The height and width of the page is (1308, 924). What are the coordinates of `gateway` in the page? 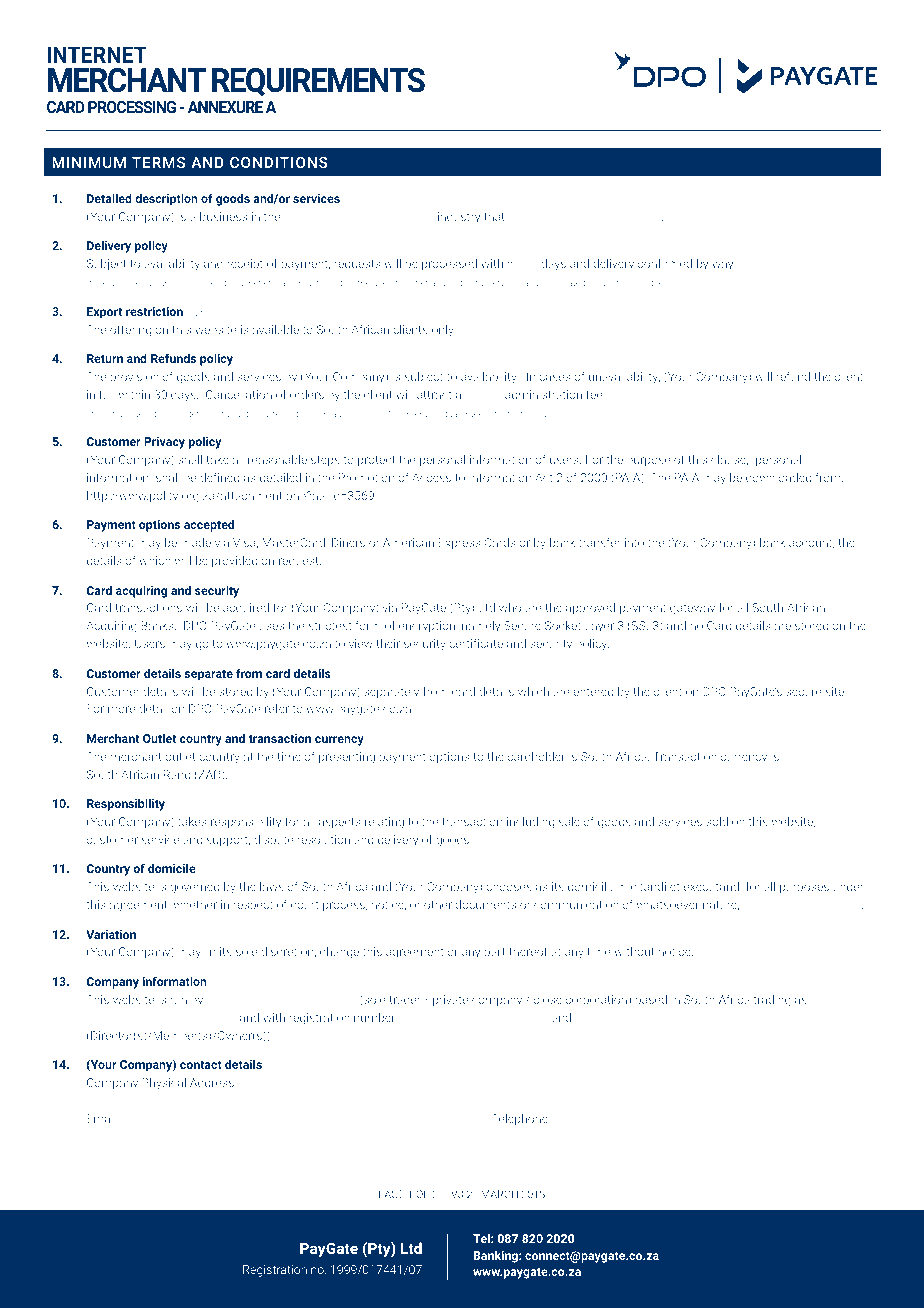 It's located at (692, 609).
